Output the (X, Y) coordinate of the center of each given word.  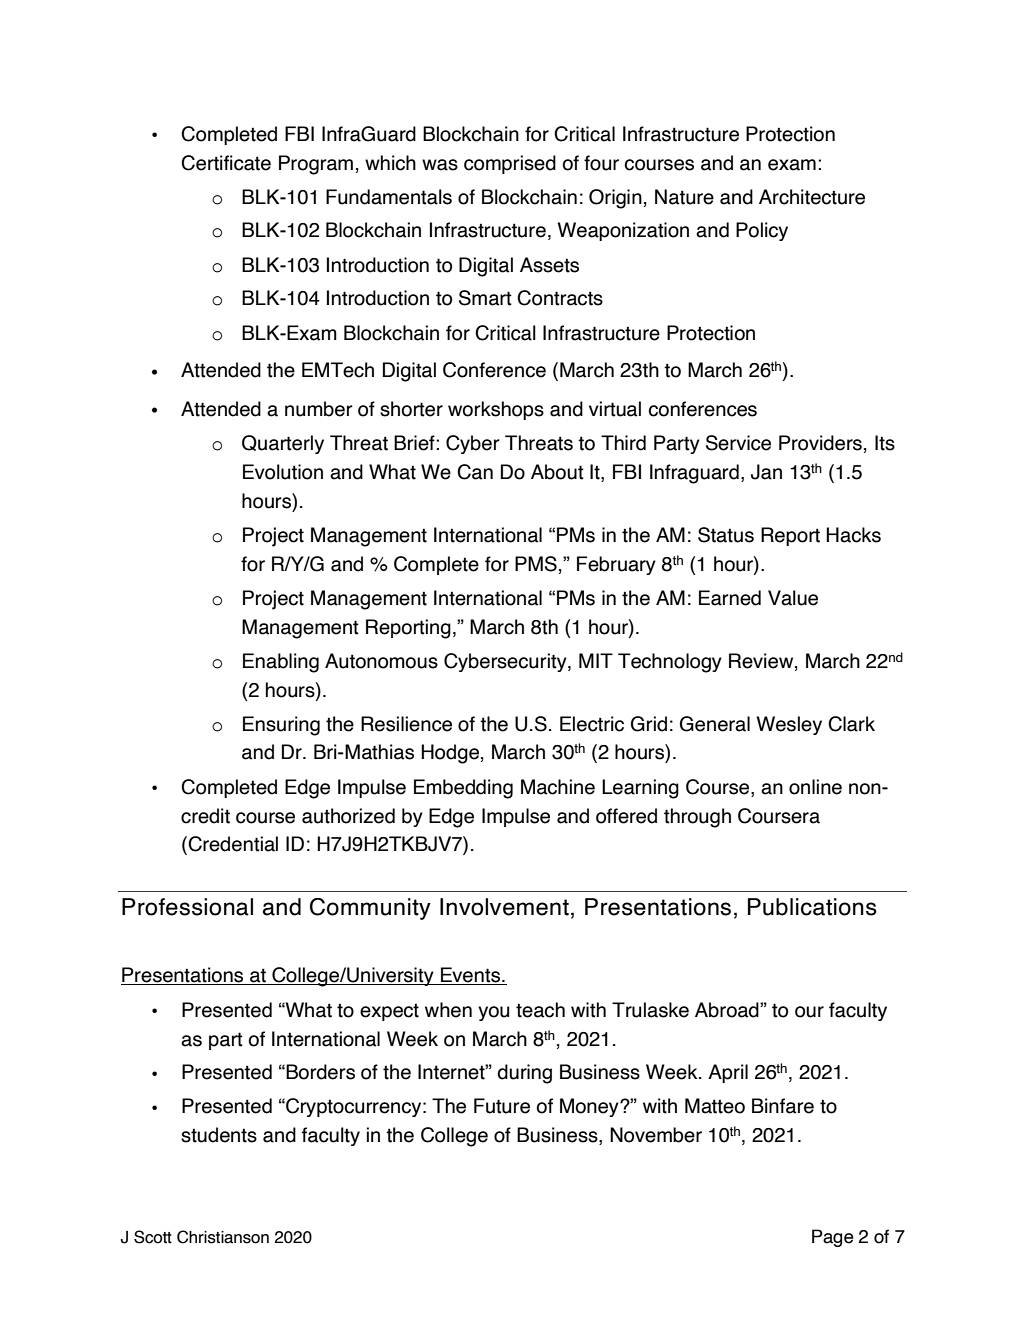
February (616, 565)
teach (540, 1010)
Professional (187, 907)
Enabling (281, 663)
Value (793, 598)
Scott (153, 1237)
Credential (233, 844)
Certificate (226, 163)
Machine (558, 787)
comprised (510, 164)
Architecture (812, 197)
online (815, 787)
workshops (496, 410)
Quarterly (283, 444)
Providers (820, 443)
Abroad (728, 1010)
